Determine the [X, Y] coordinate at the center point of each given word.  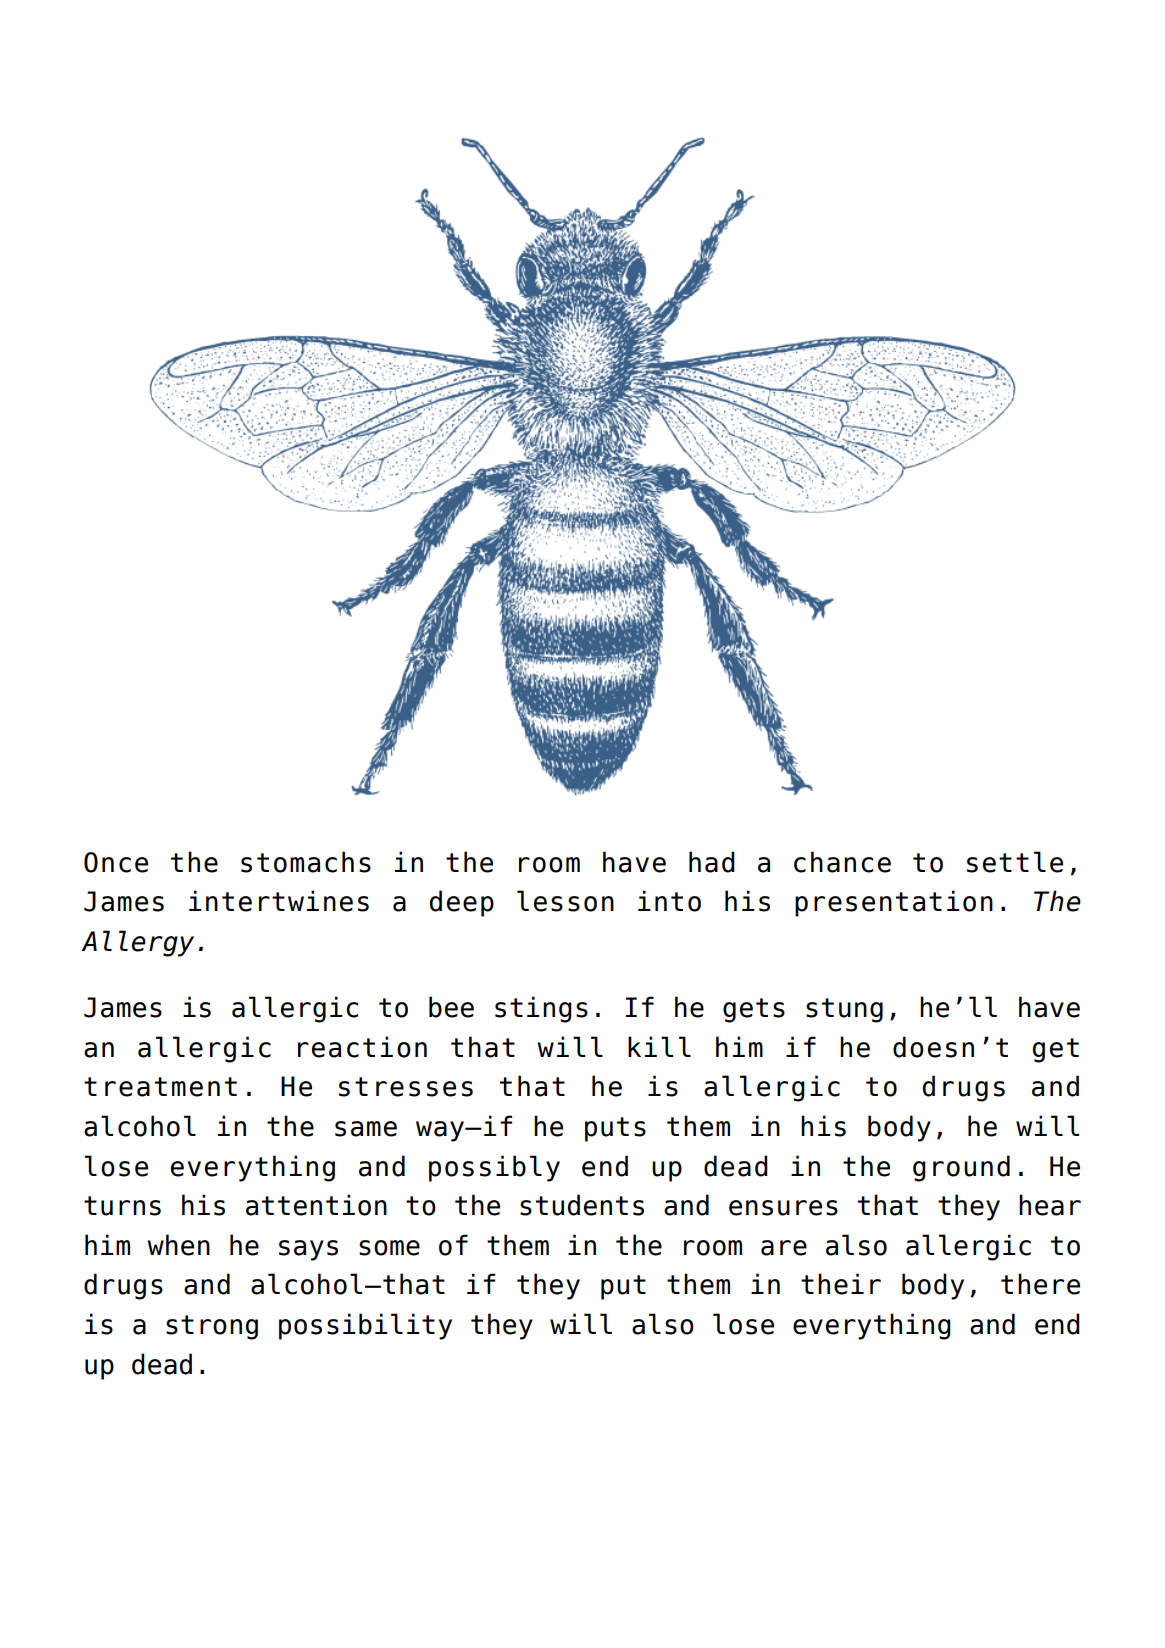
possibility [365, 1326]
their [841, 1284]
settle [1015, 862]
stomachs [306, 862]
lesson [565, 901]
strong [212, 1327]
